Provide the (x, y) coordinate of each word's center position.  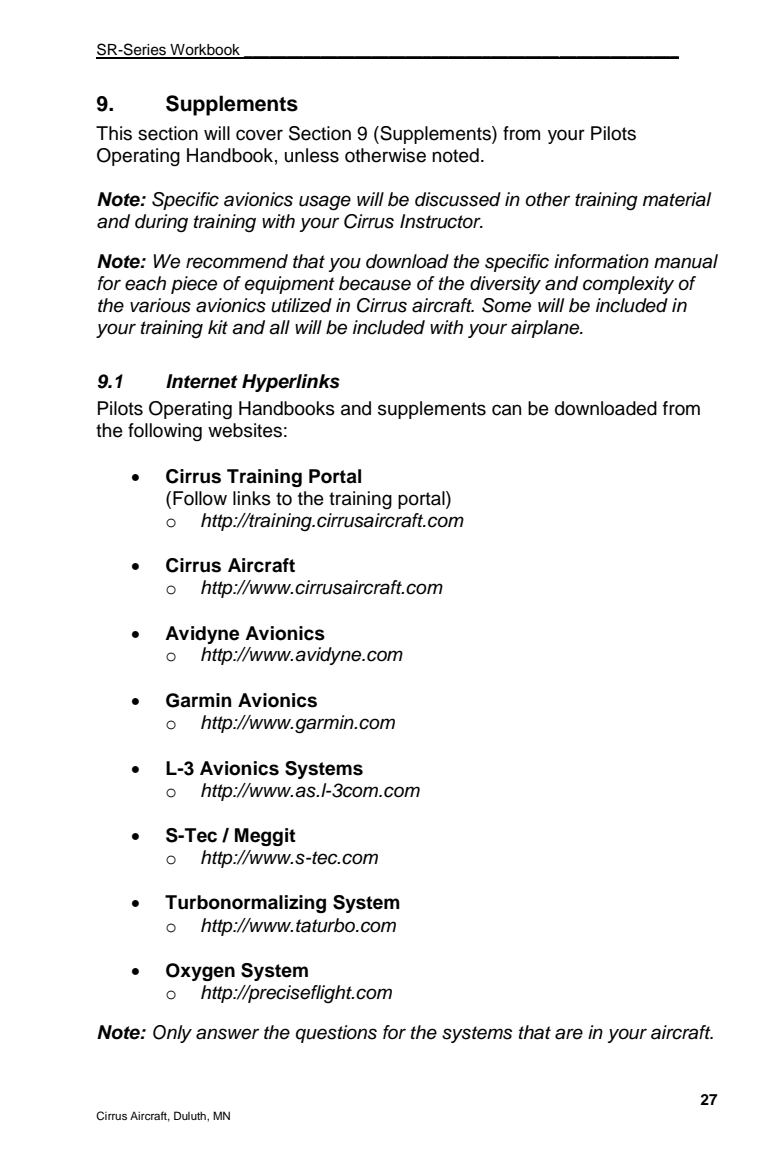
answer (227, 1034)
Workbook (205, 51)
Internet (202, 381)
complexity (628, 285)
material (677, 199)
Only (172, 1034)
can (506, 410)
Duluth (191, 1115)
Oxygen (200, 972)
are (569, 1034)
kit (218, 327)
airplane (546, 329)
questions (336, 1034)
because (375, 283)
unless (312, 155)
